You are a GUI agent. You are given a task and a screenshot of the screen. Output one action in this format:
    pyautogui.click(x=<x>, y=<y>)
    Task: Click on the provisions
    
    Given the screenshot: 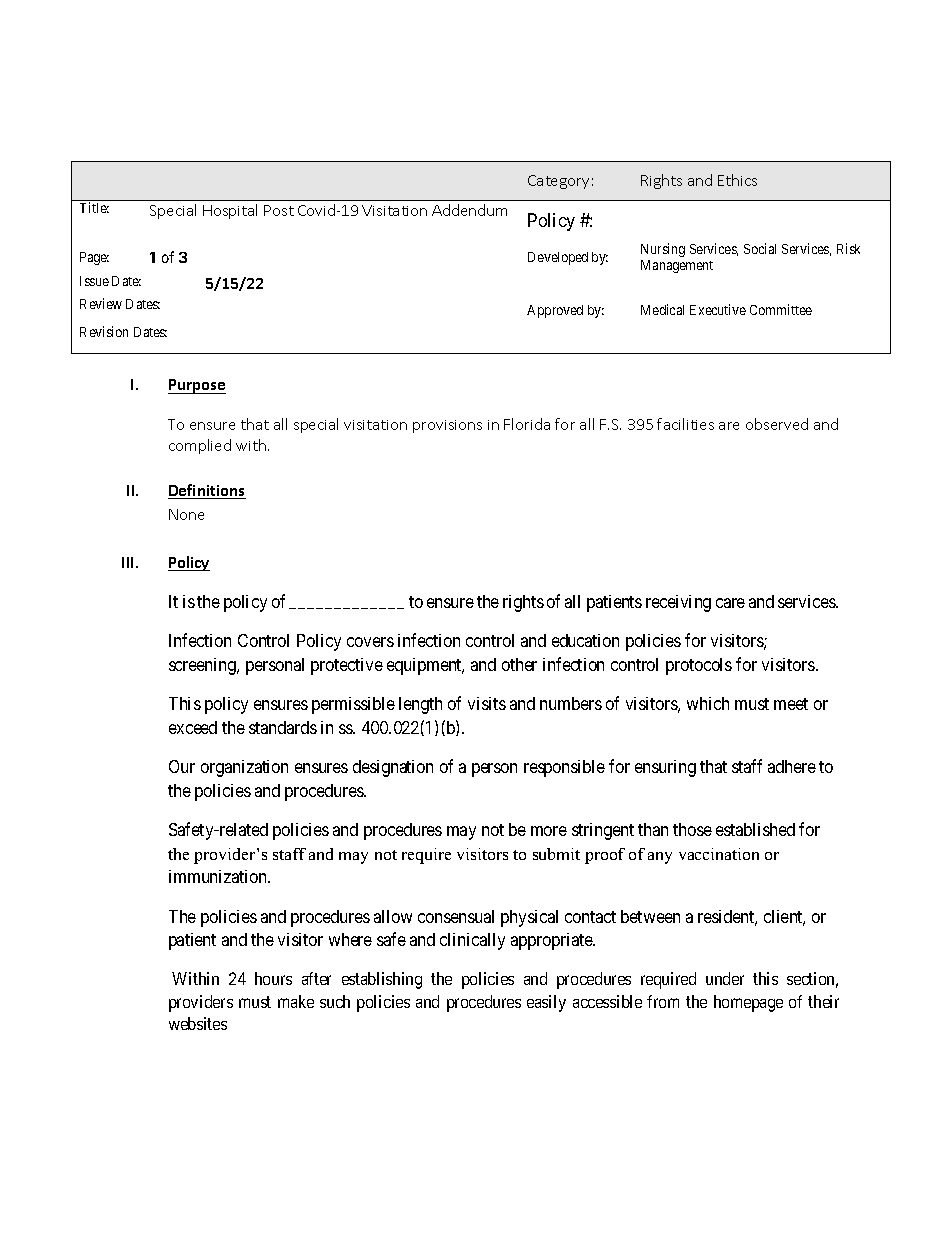 What is the action you would take?
    pyautogui.click(x=447, y=426)
